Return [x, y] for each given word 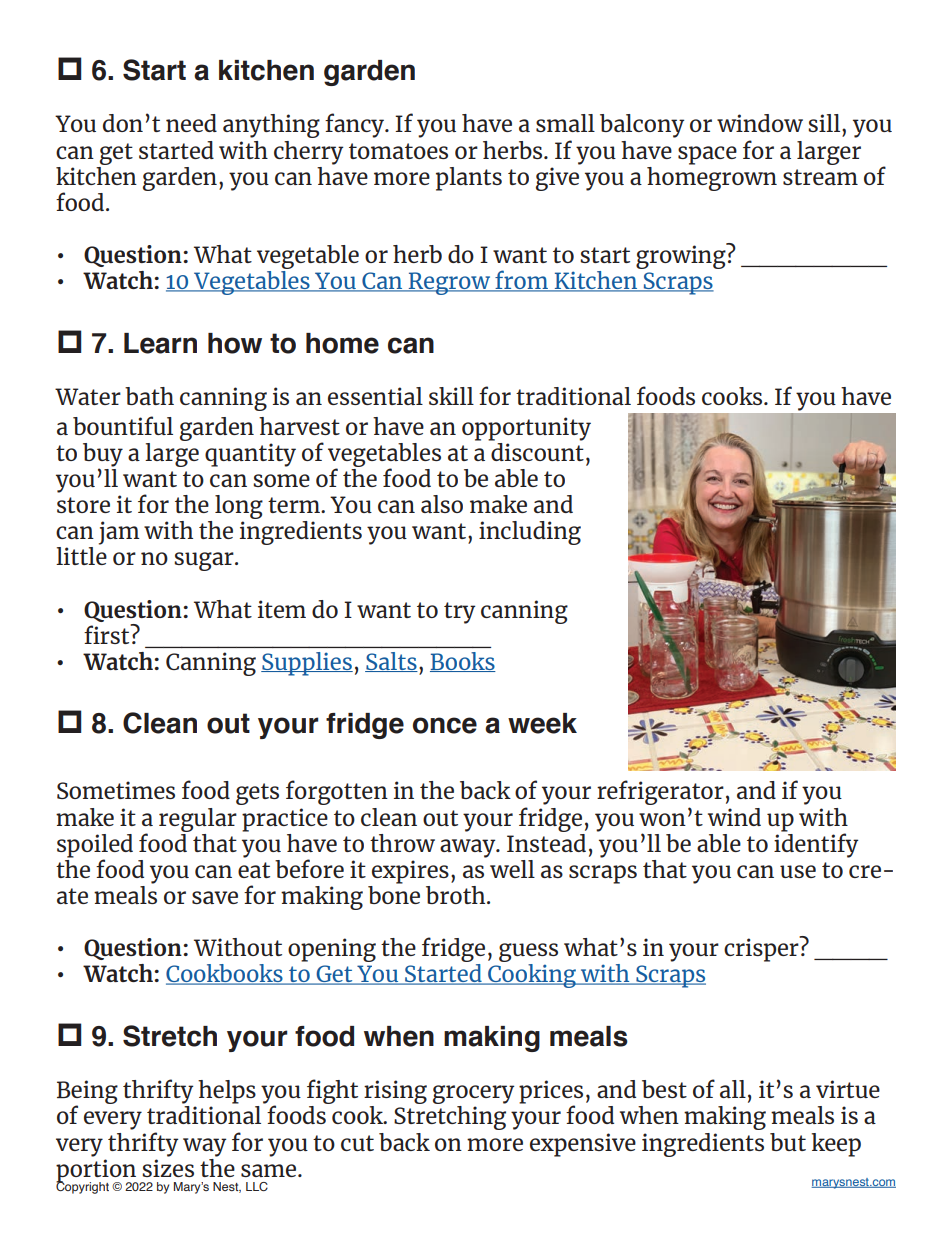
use [798, 871]
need [191, 123]
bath [149, 396]
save [215, 897]
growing [682, 256]
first [108, 634]
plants [469, 179]
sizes [168, 1168]
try [459, 613]
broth [457, 895]
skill [451, 396]
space [707, 155]
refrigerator [660, 794]
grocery [473, 1096]
